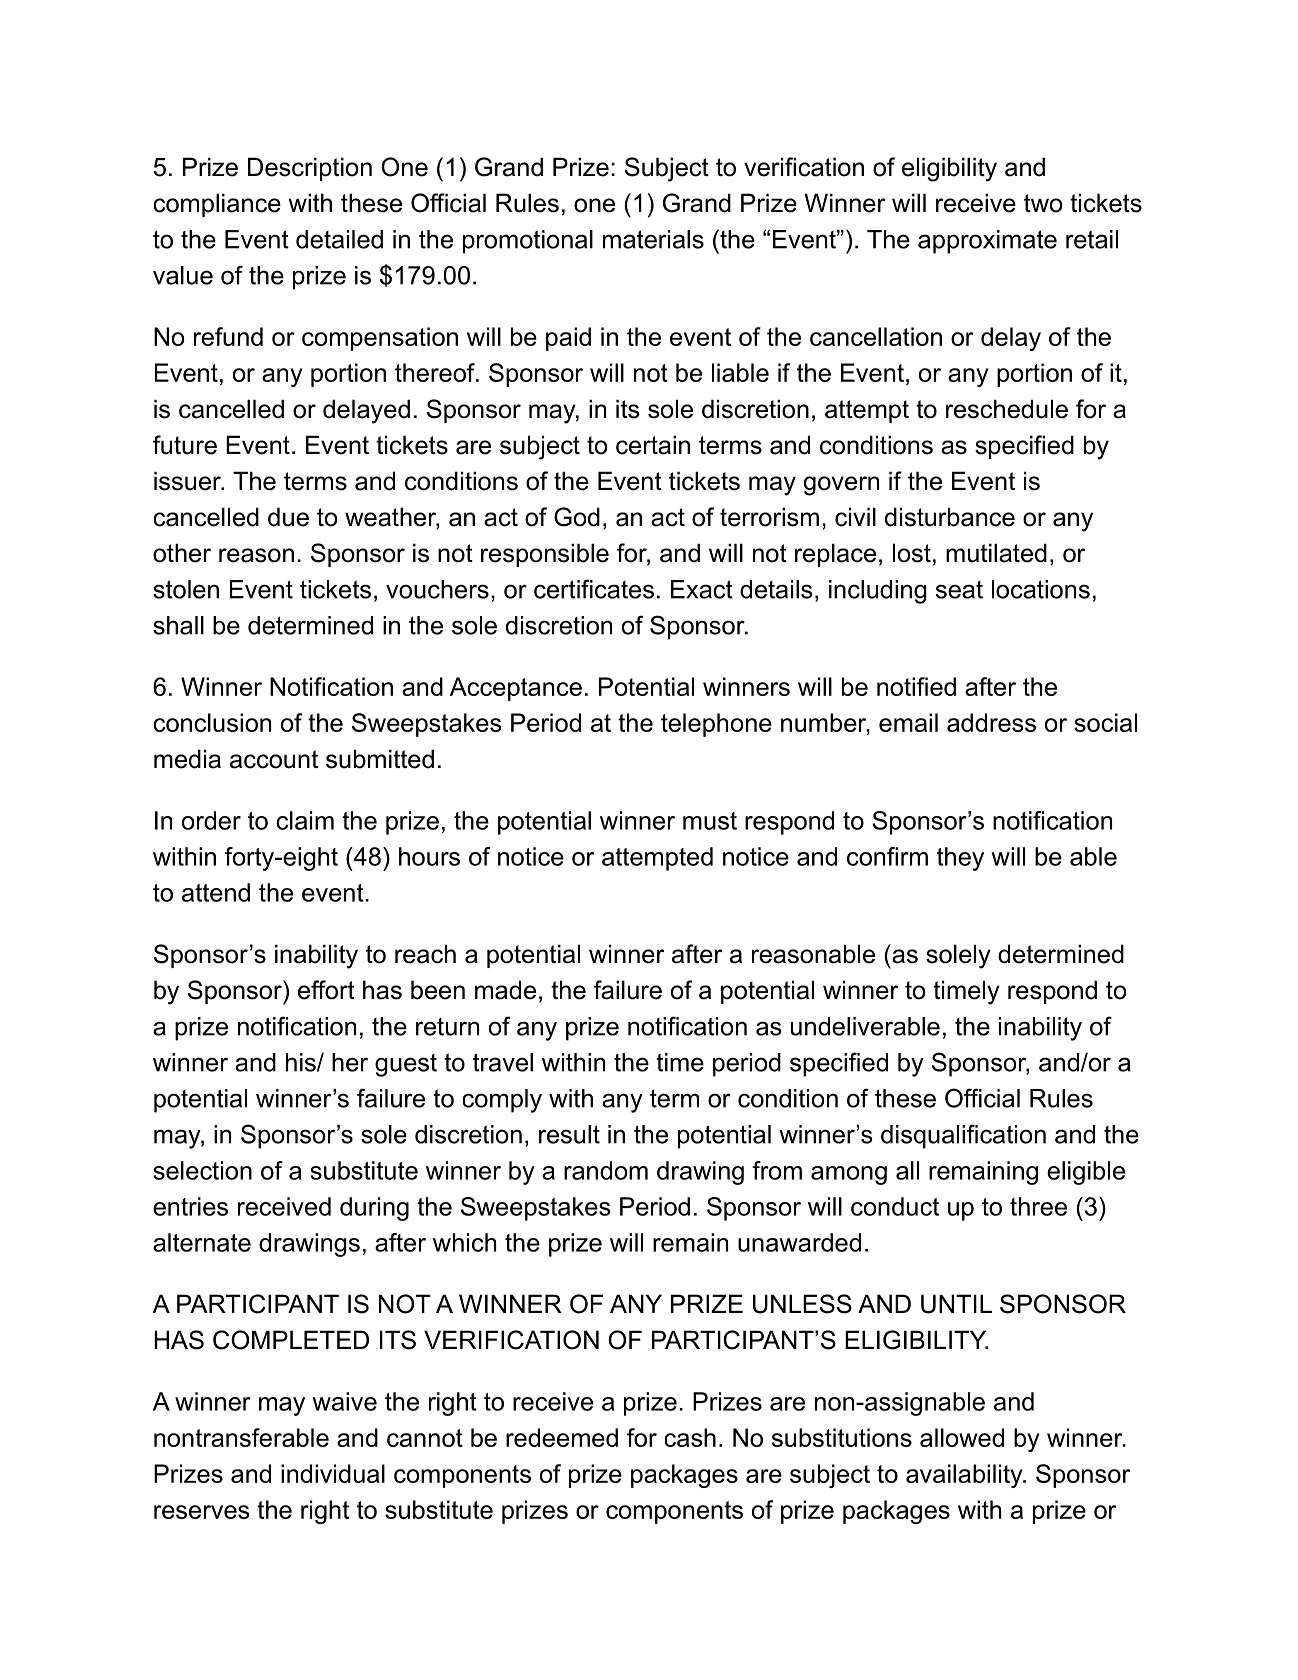  What do you see at coordinates (606, 1170) in the document?
I see `random` at bounding box center [606, 1170].
